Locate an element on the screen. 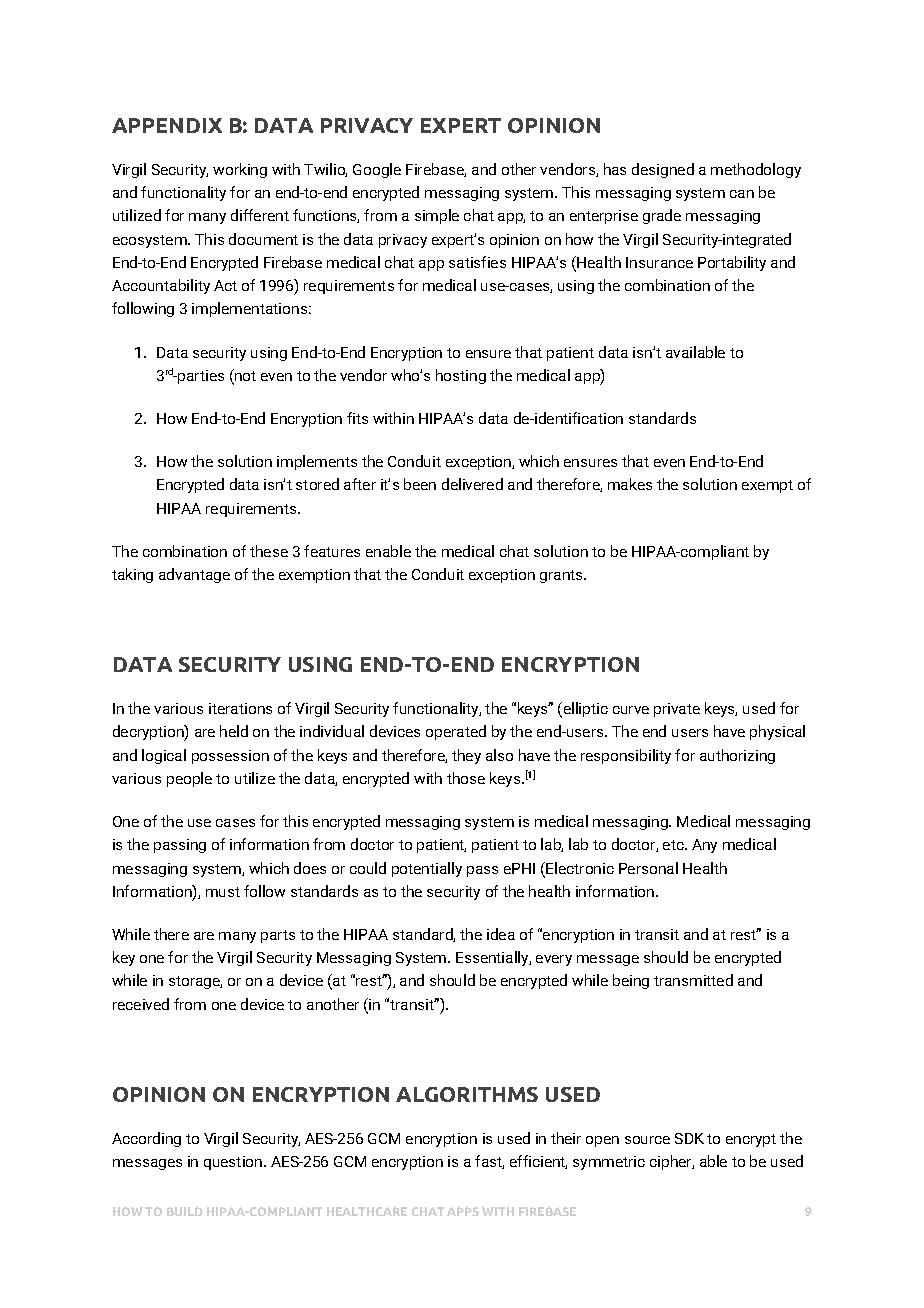  private is located at coordinates (677, 710).
